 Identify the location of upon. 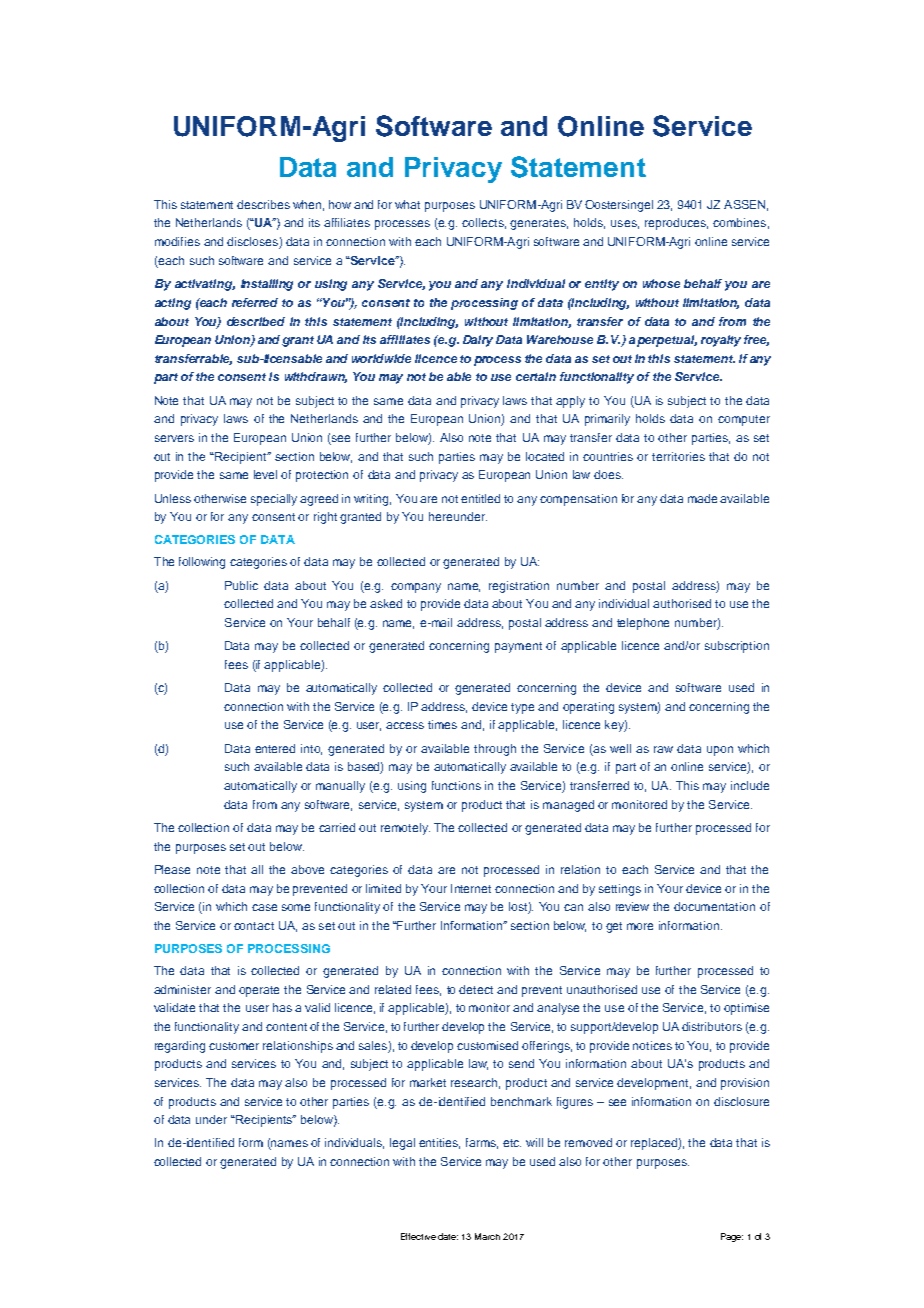
(720, 751).
